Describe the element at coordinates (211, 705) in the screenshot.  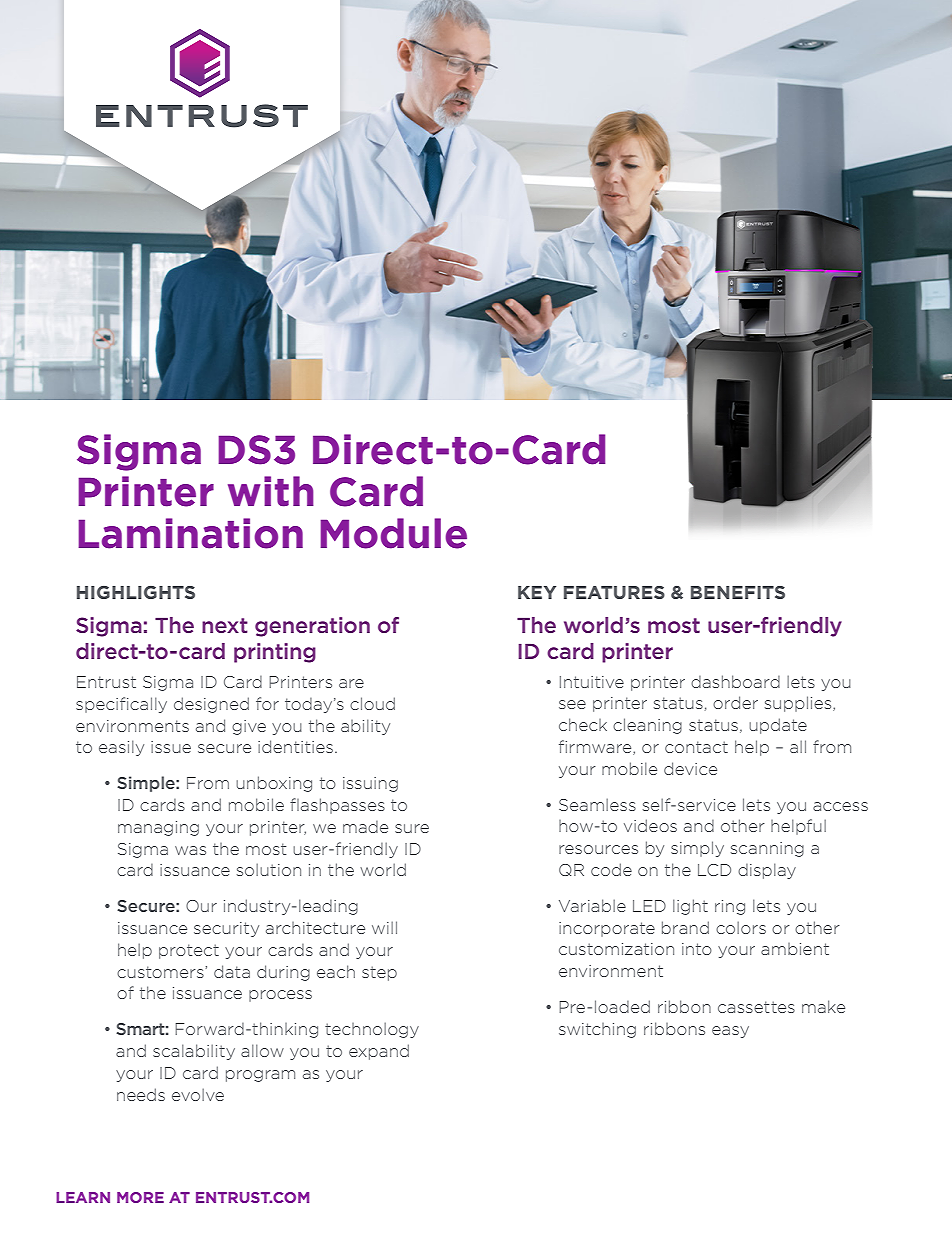
I see `designed` at that location.
